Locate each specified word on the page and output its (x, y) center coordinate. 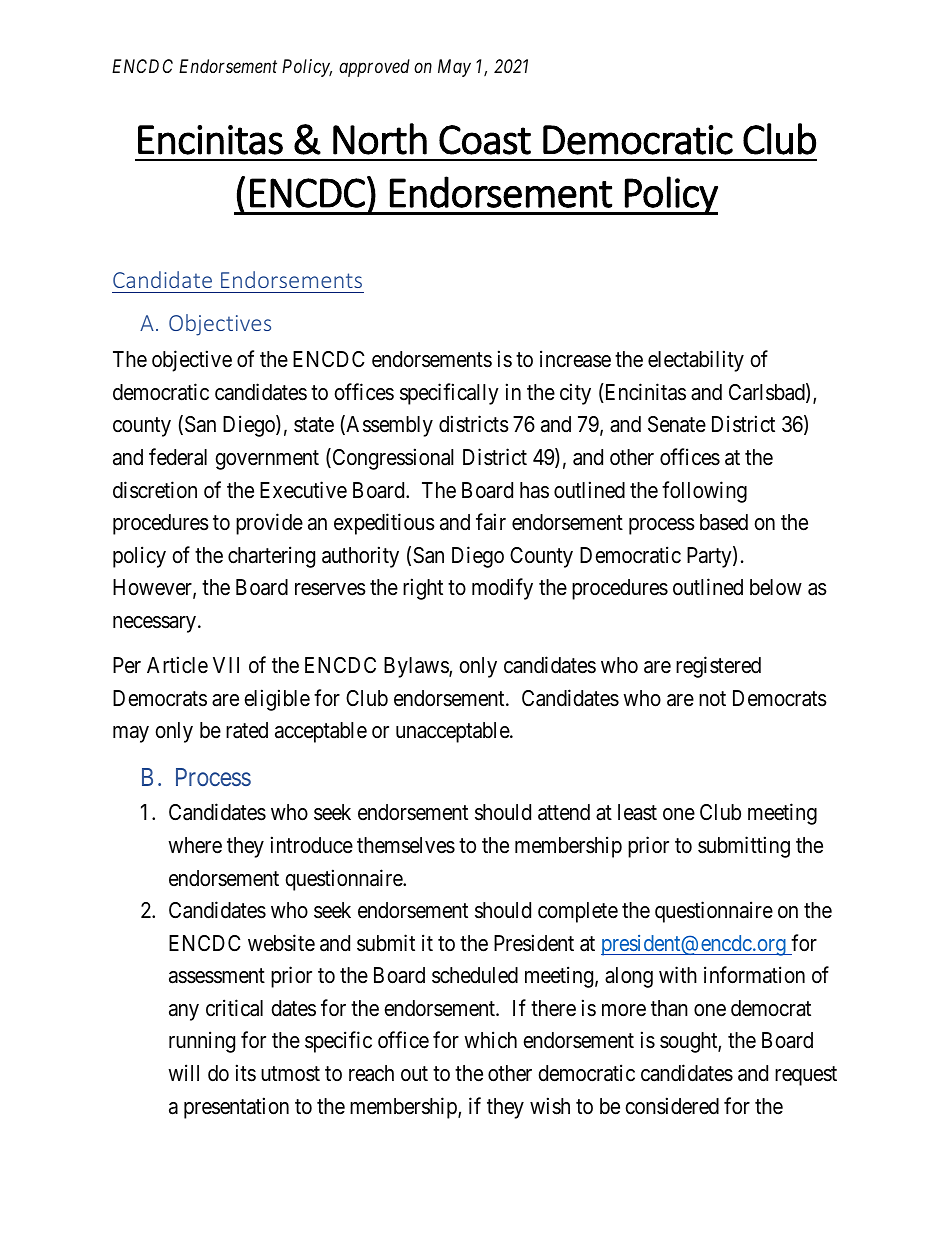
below (776, 587)
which (490, 1040)
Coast (485, 140)
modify (502, 589)
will (183, 1072)
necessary (156, 624)
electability (696, 361)
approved (374, 68)
